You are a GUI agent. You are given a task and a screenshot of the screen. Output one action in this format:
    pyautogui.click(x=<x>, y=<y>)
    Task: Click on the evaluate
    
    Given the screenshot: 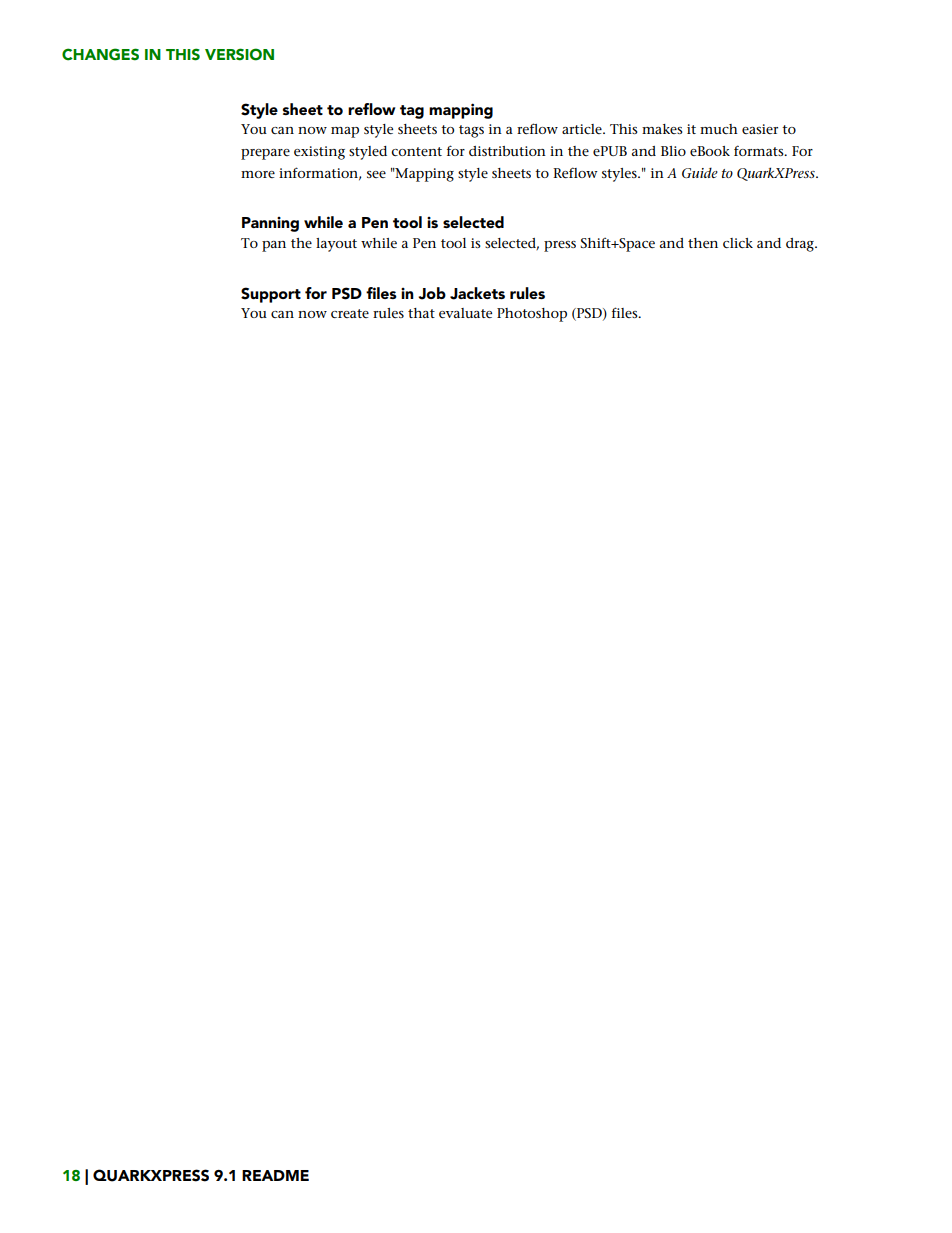 What is the action you would take?
    pyautogui.click(x=465, y=313)
